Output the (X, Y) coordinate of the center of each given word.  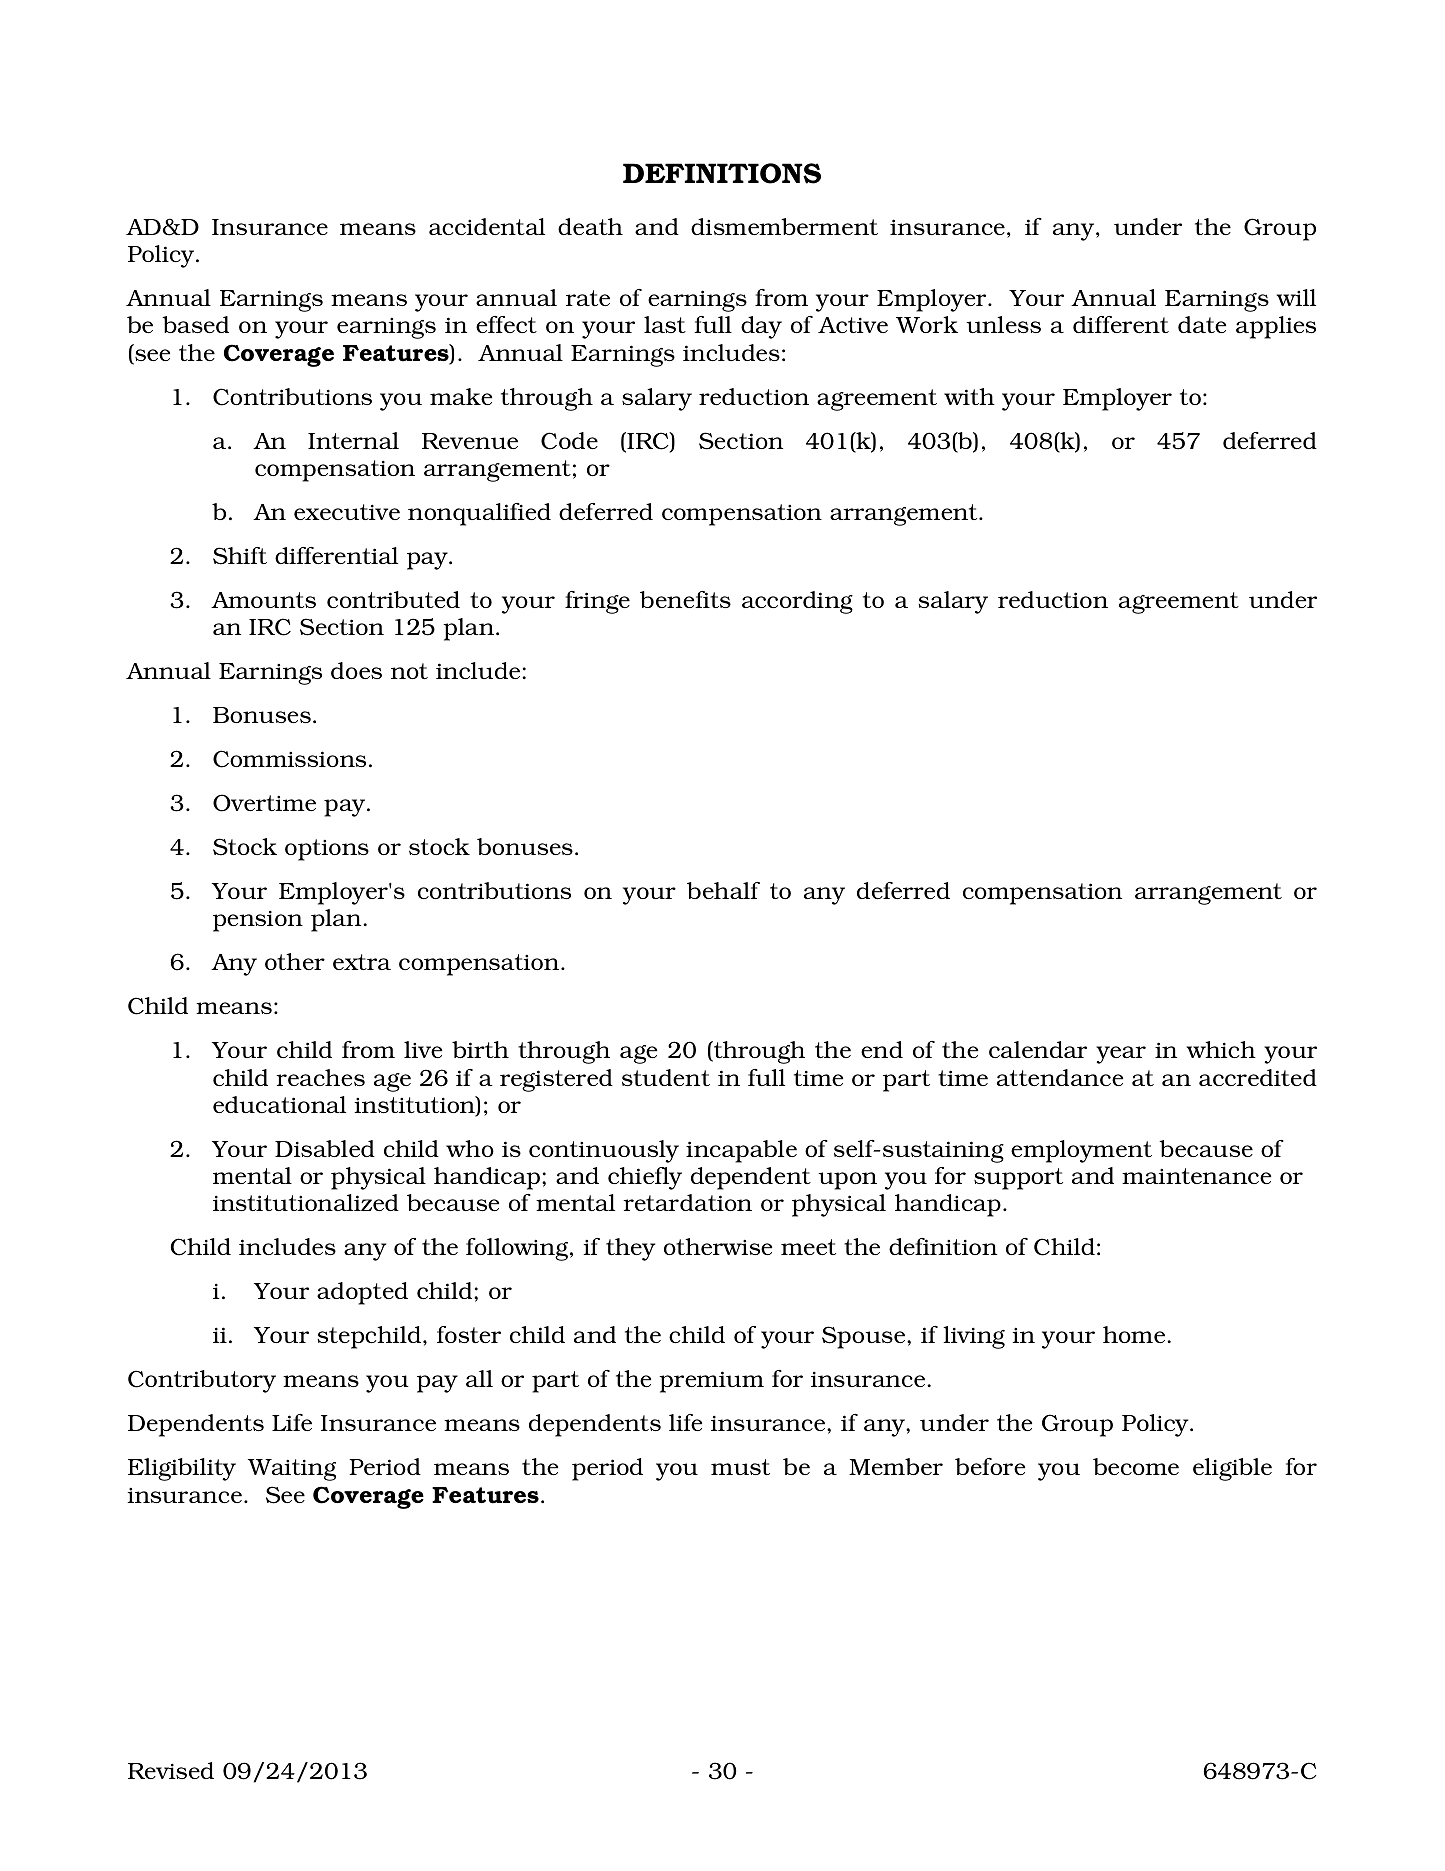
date (1202, 324)
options (327, 850)
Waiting (292, 1470)
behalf (723, 890)
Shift (240, 556)
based (195, 324)
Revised (171, 1770)
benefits (685, 599)
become (1136, 1466)
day (761, 327)
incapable (741, 1151)
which (1221, 1049)
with (969, 396)
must (740, 1467)
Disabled (325, 1148)
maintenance (1196, 1176)
